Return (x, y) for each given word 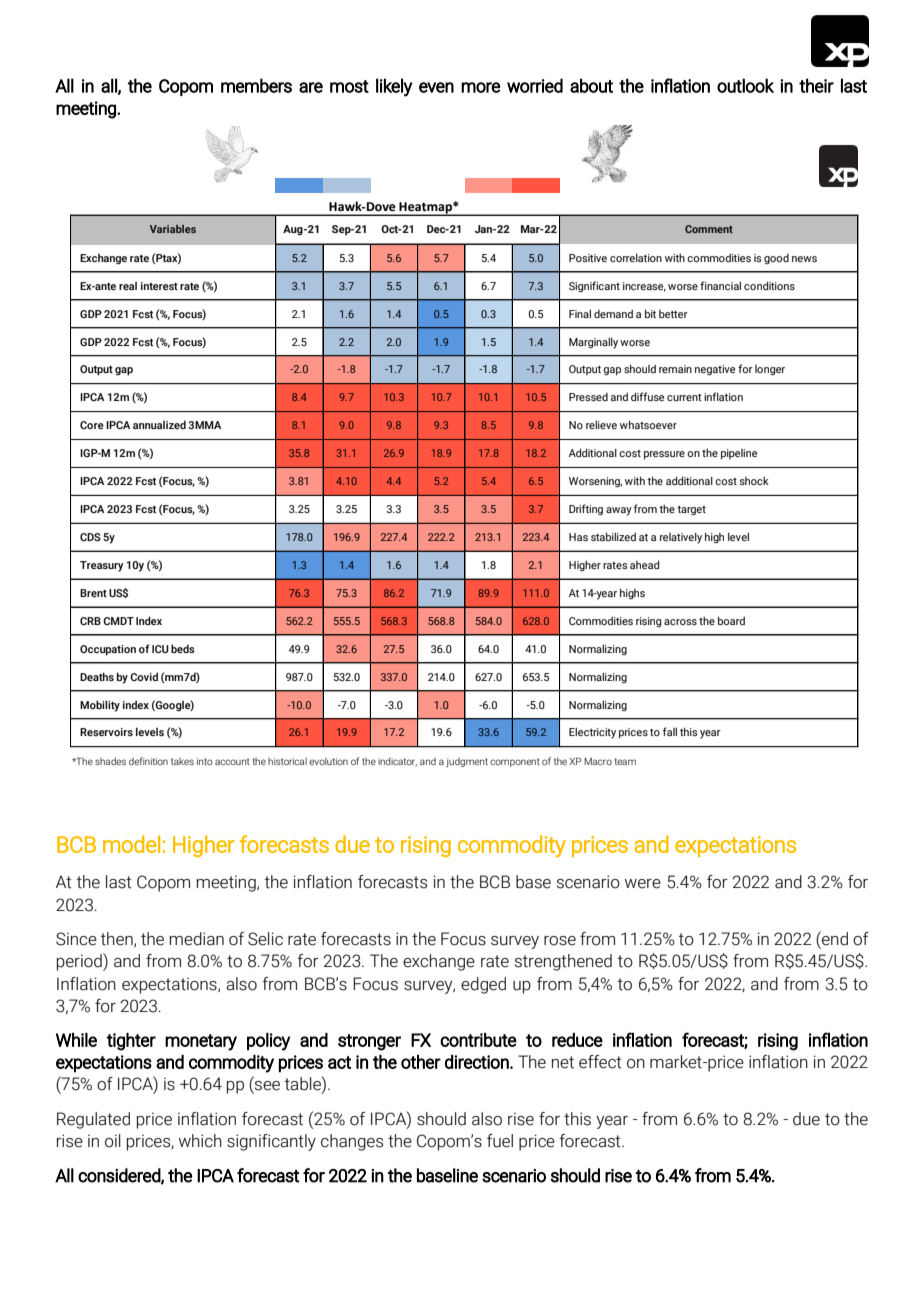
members (256, 85)
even (436, 87)
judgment (467, 762)
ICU (160, 649)
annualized (159, 425)
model (131, 844)
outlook (745, 85)
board (731, 621)
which (200, 1141)
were (643, 884)
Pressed (588, 397)
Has (578, 537)
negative (715, 370)
